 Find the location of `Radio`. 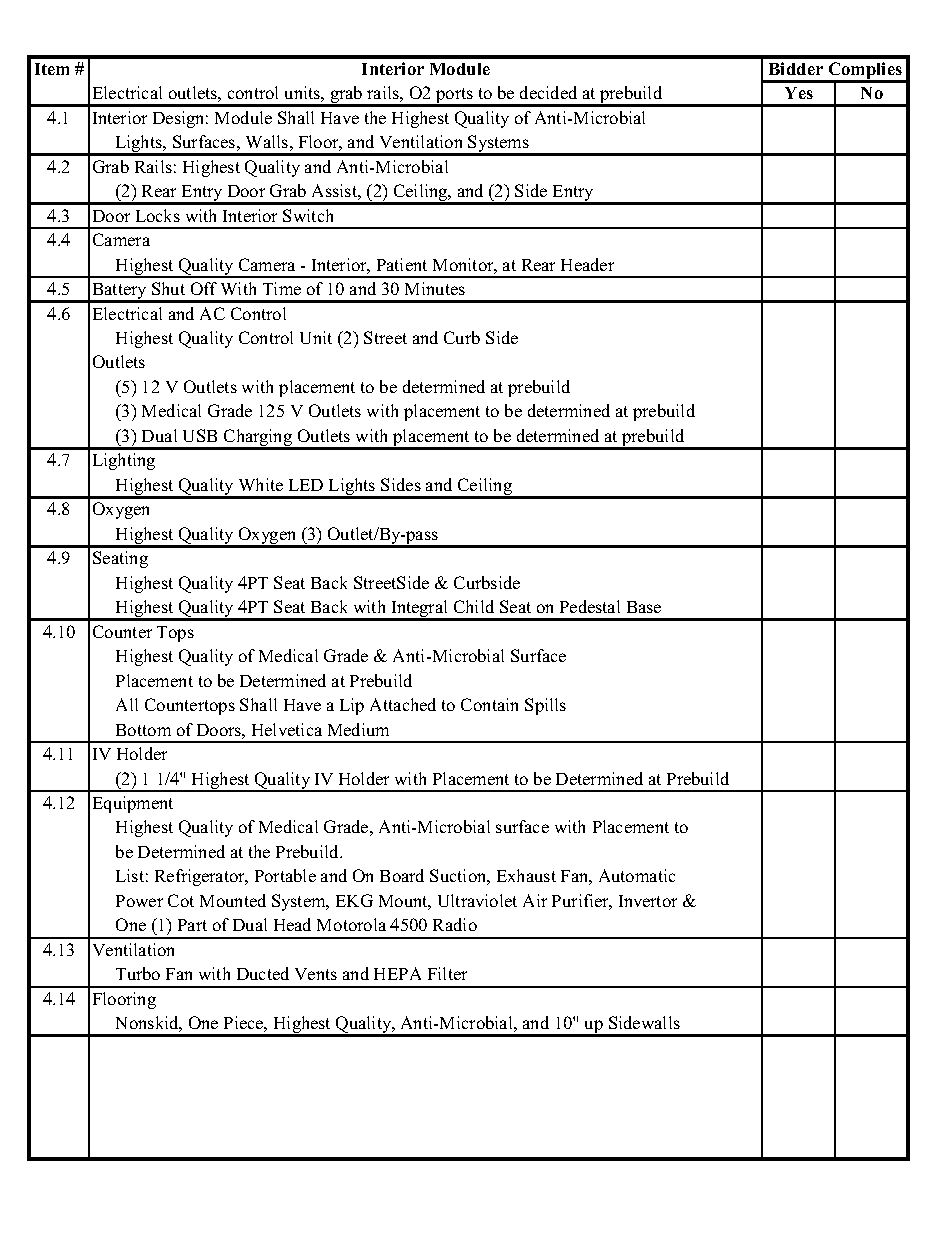

Radio is located at coordinates (455, 924).
